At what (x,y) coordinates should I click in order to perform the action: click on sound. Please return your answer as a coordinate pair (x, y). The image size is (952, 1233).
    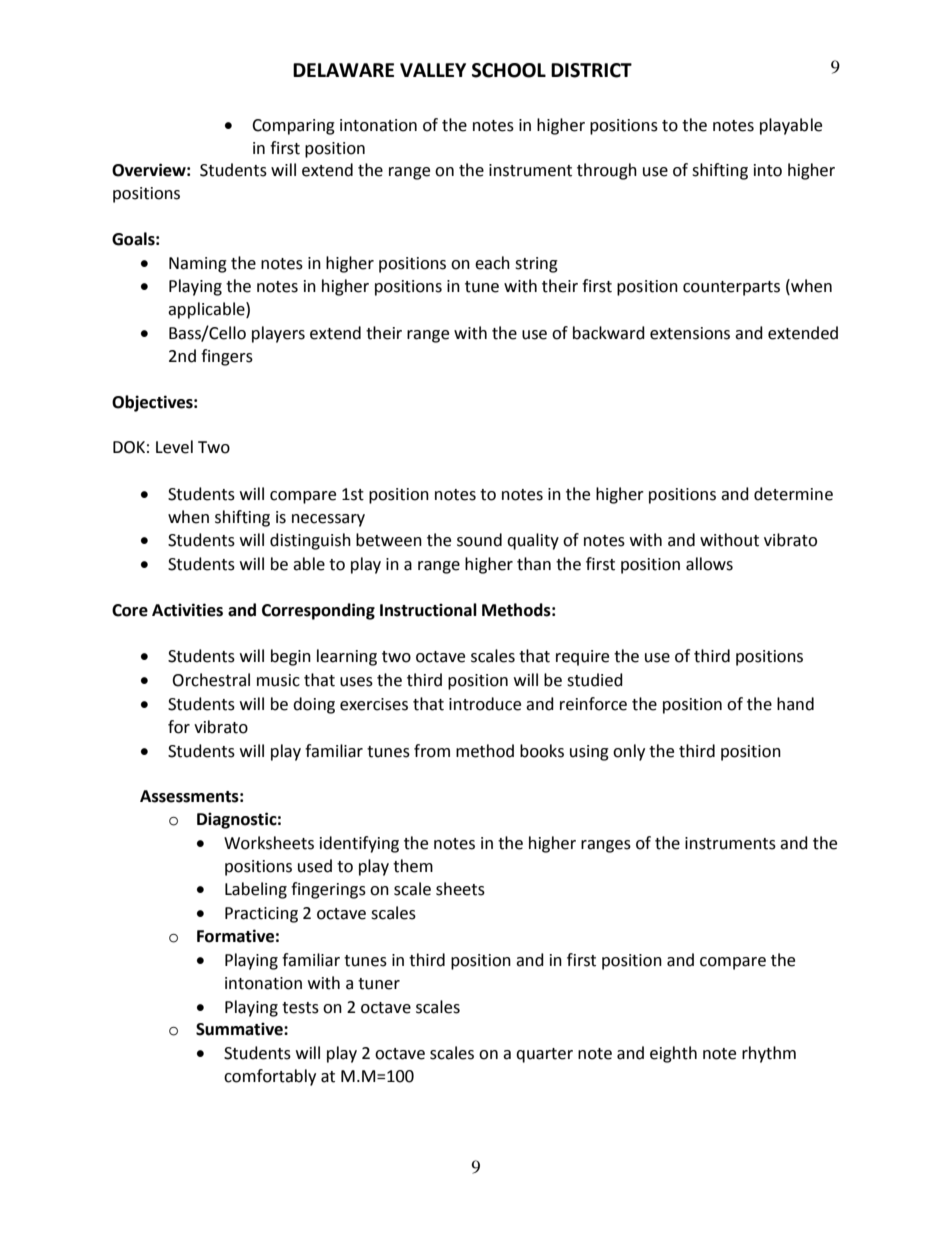
    Looking at the image, I should click on (479, 540).
